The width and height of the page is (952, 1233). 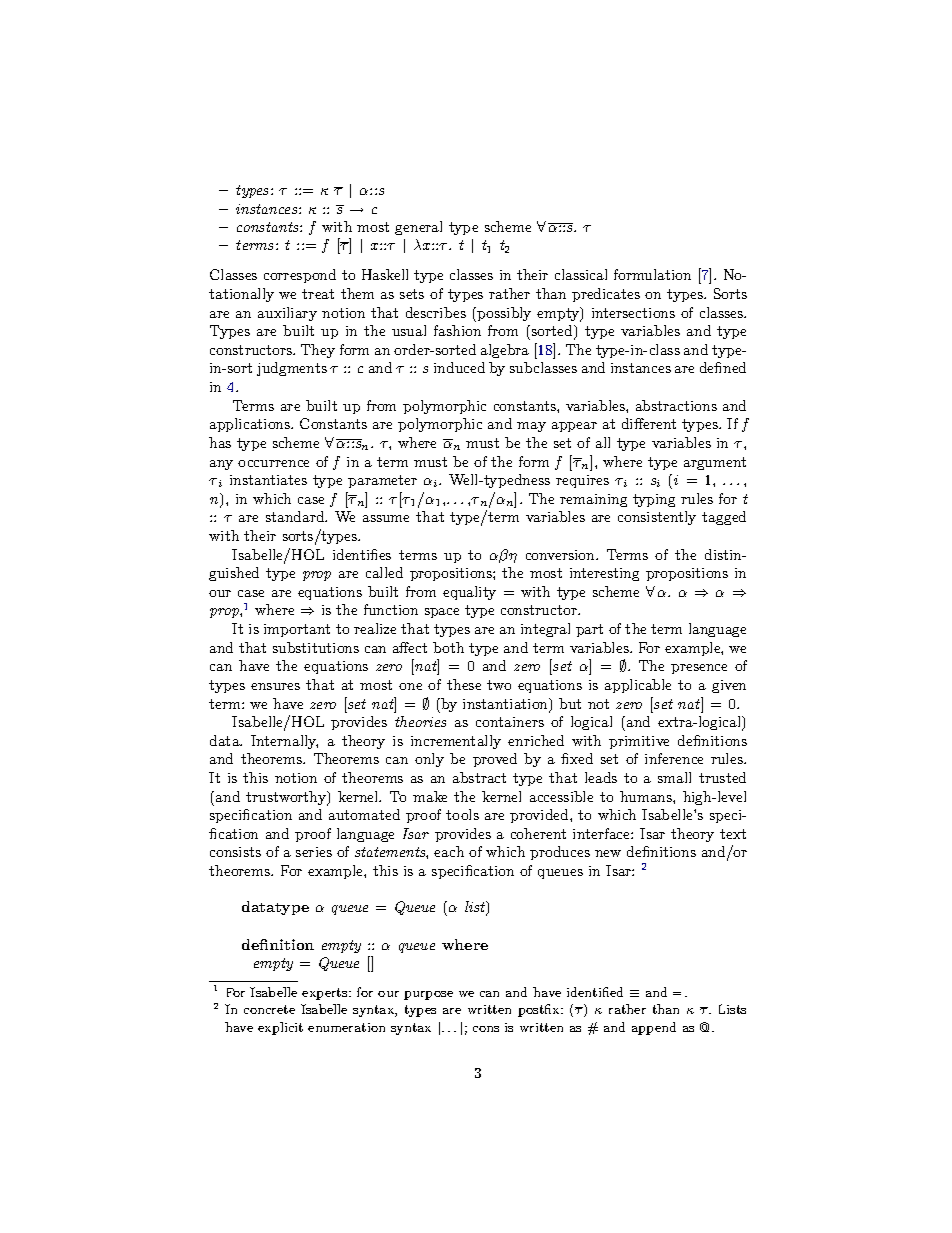 I want to click on correspond, so click(x=300, y=276).
